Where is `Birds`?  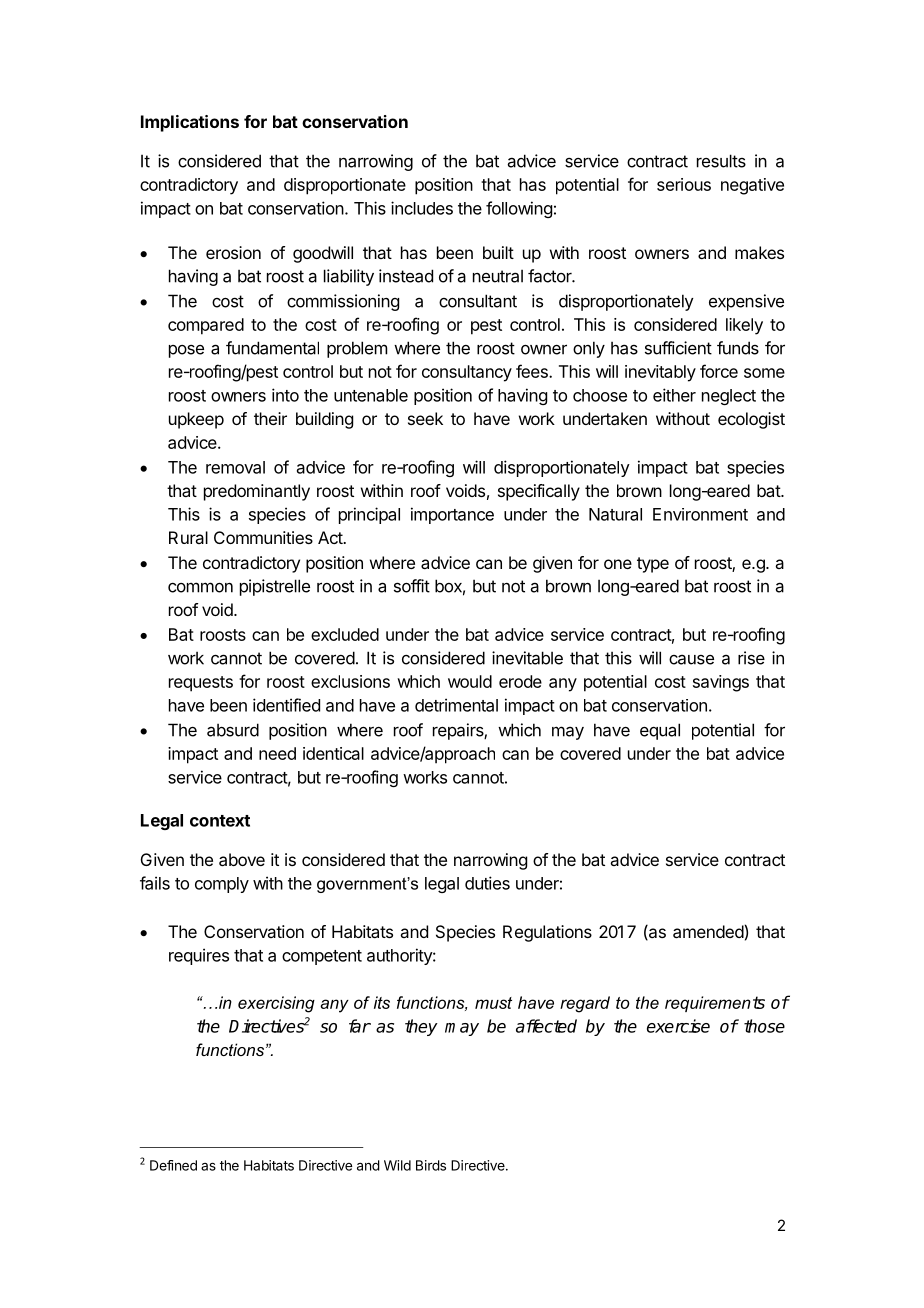 Birds is located at coordinates (431, 1165).
